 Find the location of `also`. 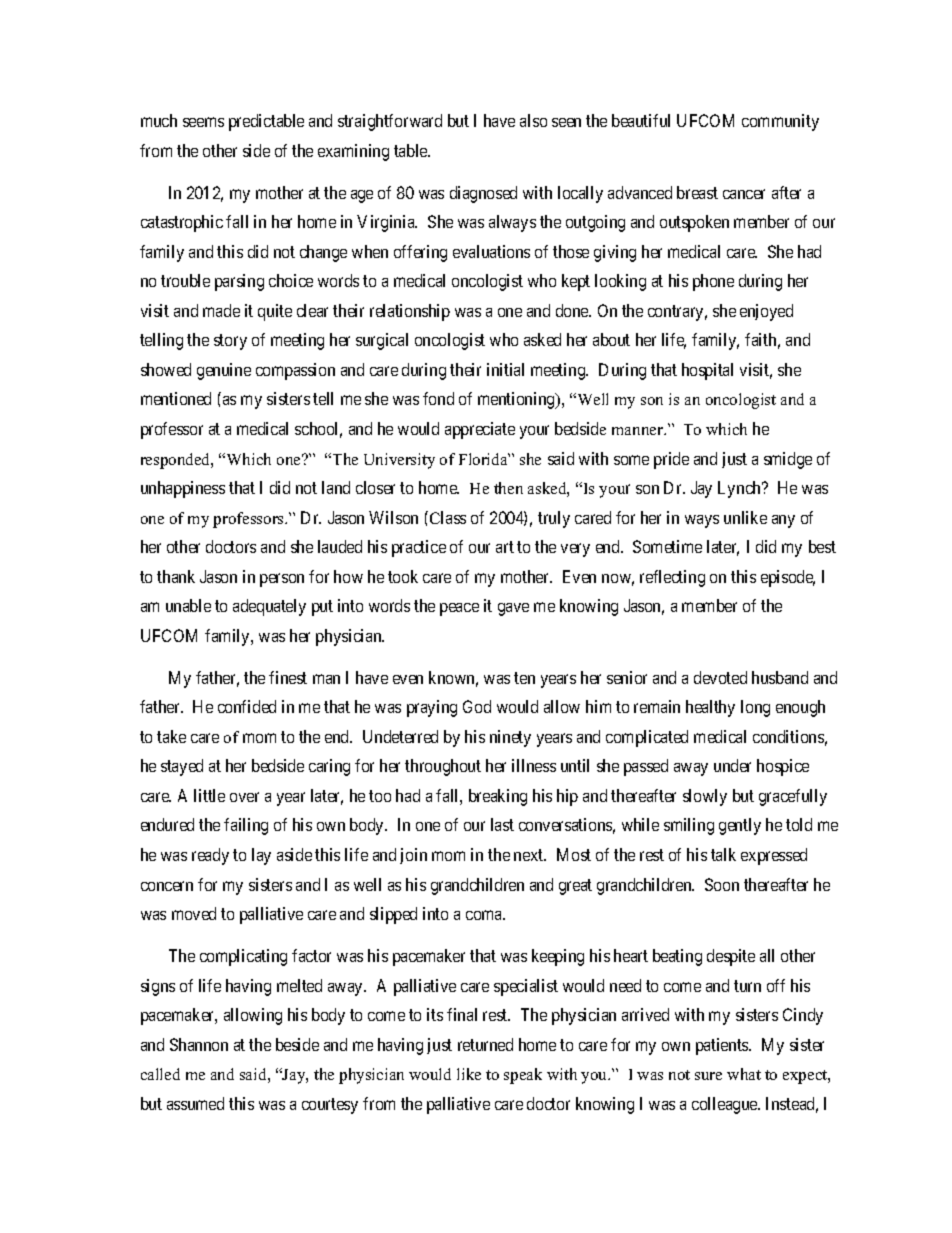

also is located at coordinates (533, 120).
